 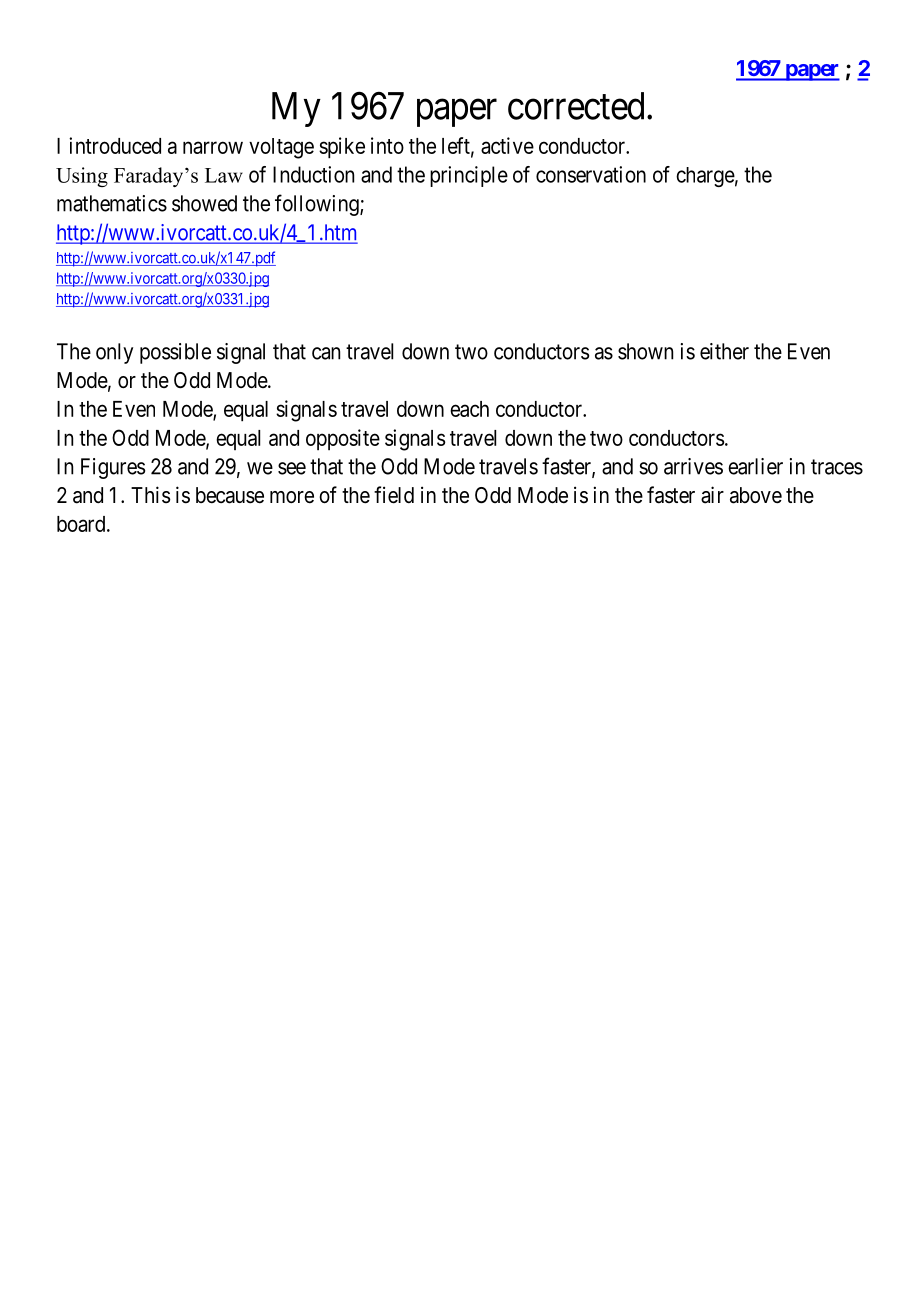 What do you see at coordinates (469, 176) in the screenshot?
I see `principle` at bounding box center [469, 176].
